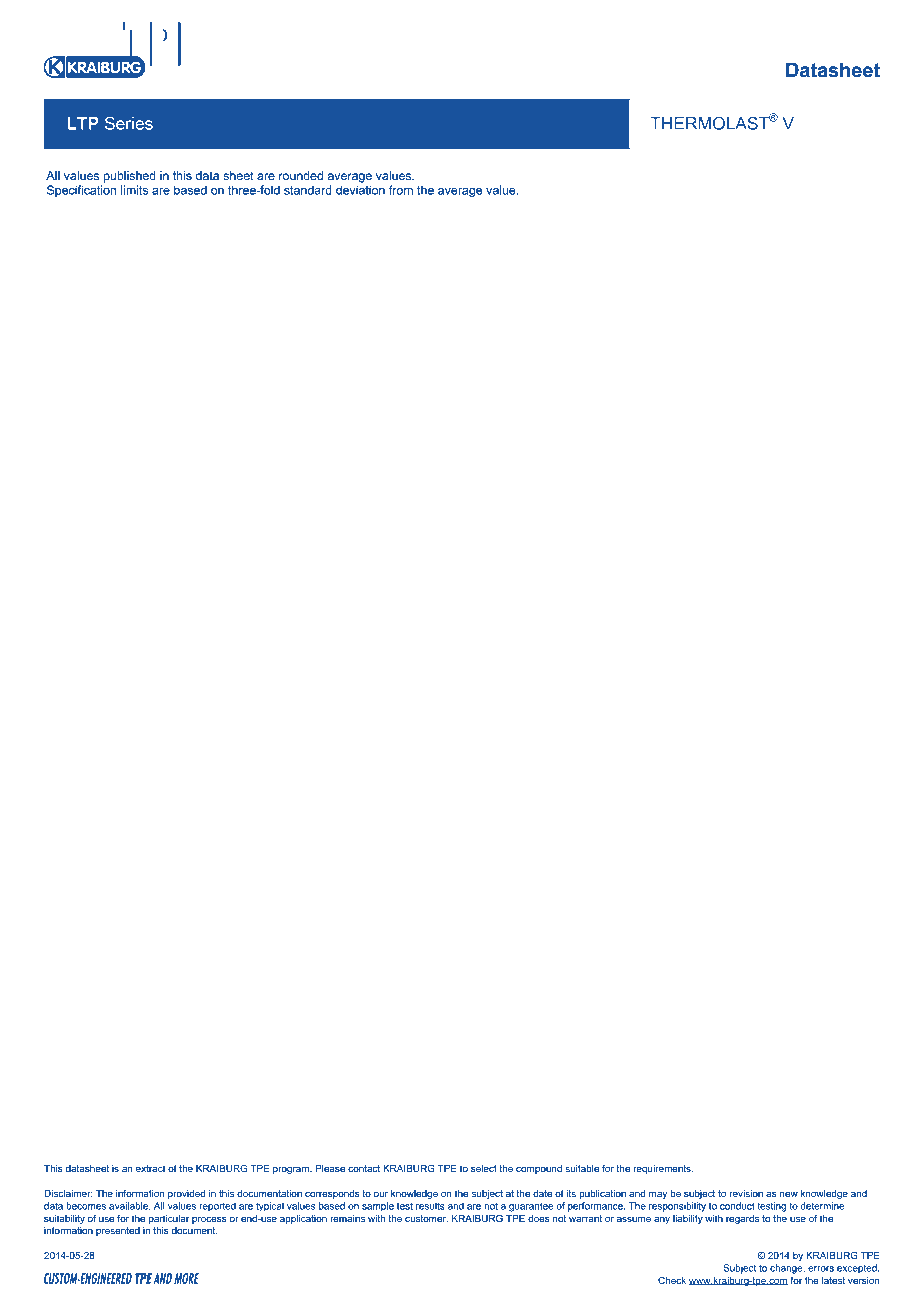  Describe the element at coordinates (663, 1169) in the screenshot. I see `requirements` at that location.
